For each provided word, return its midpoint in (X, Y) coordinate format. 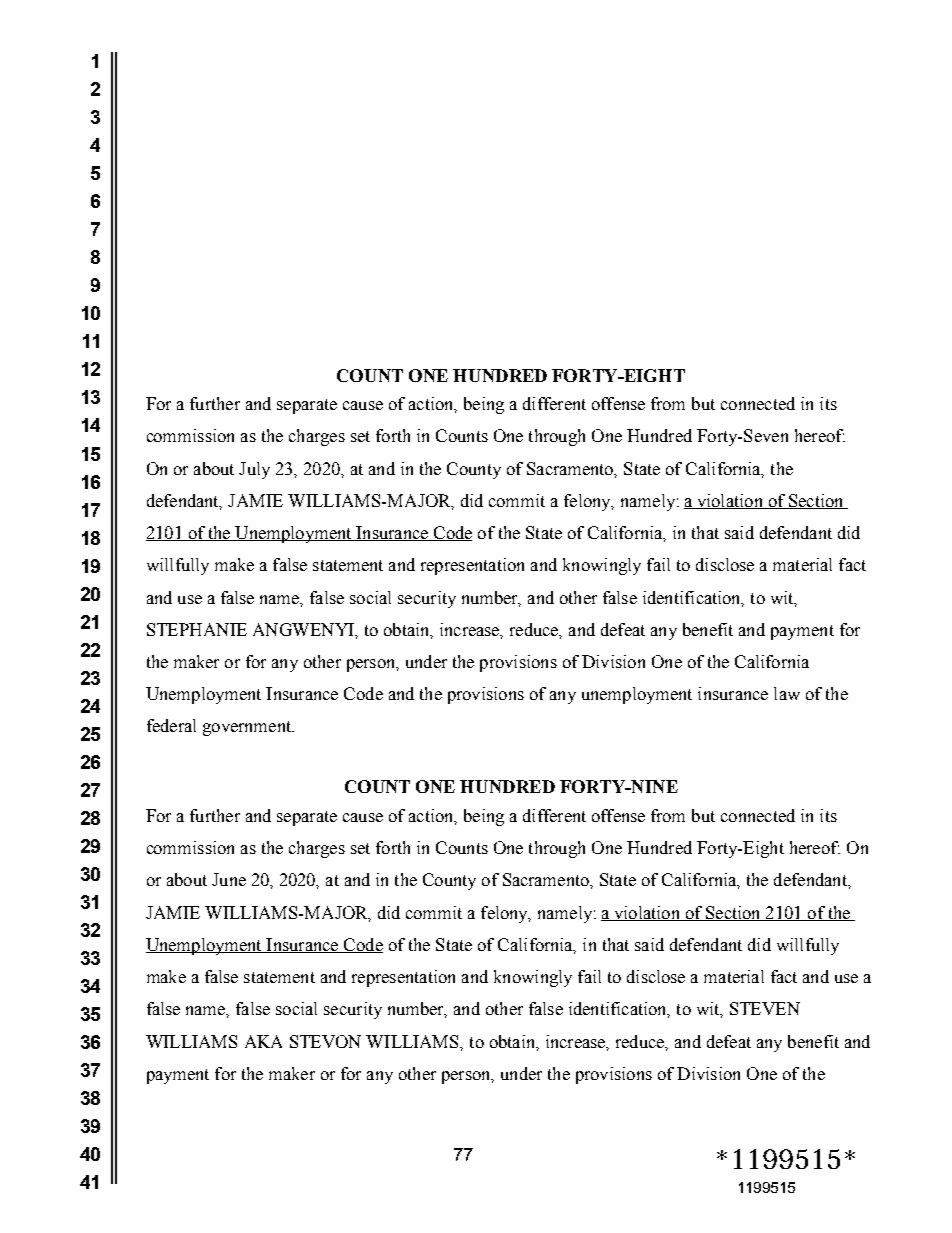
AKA (263, 1041)
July (254, 470)
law (787, 693)
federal (171, 725)
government (248, 728)
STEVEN (765, 1008)
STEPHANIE (197, 629)
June (229, 879)
